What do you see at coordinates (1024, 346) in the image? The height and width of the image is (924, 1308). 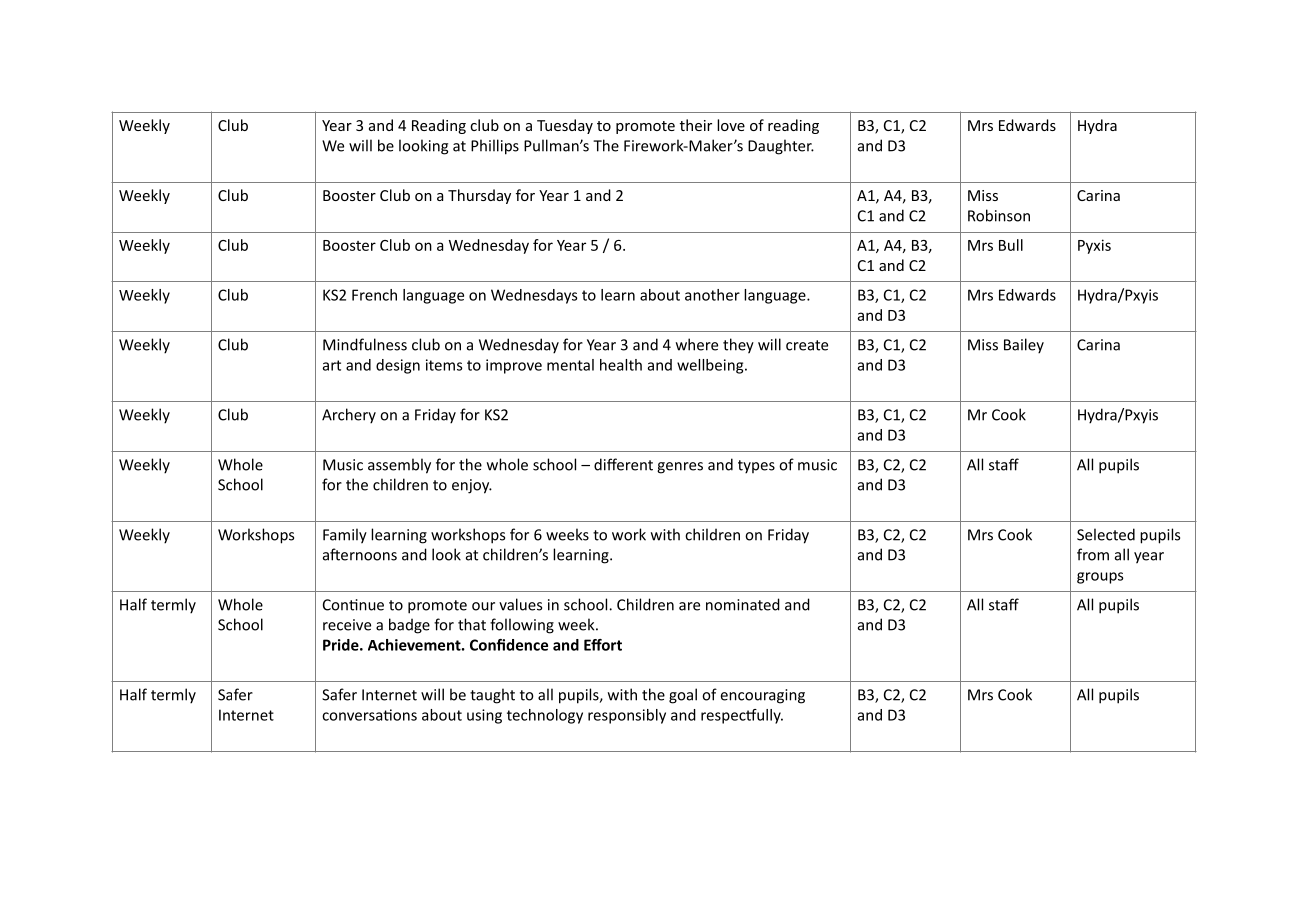 I see `Bailey` at bounding box center [1024, 346].
